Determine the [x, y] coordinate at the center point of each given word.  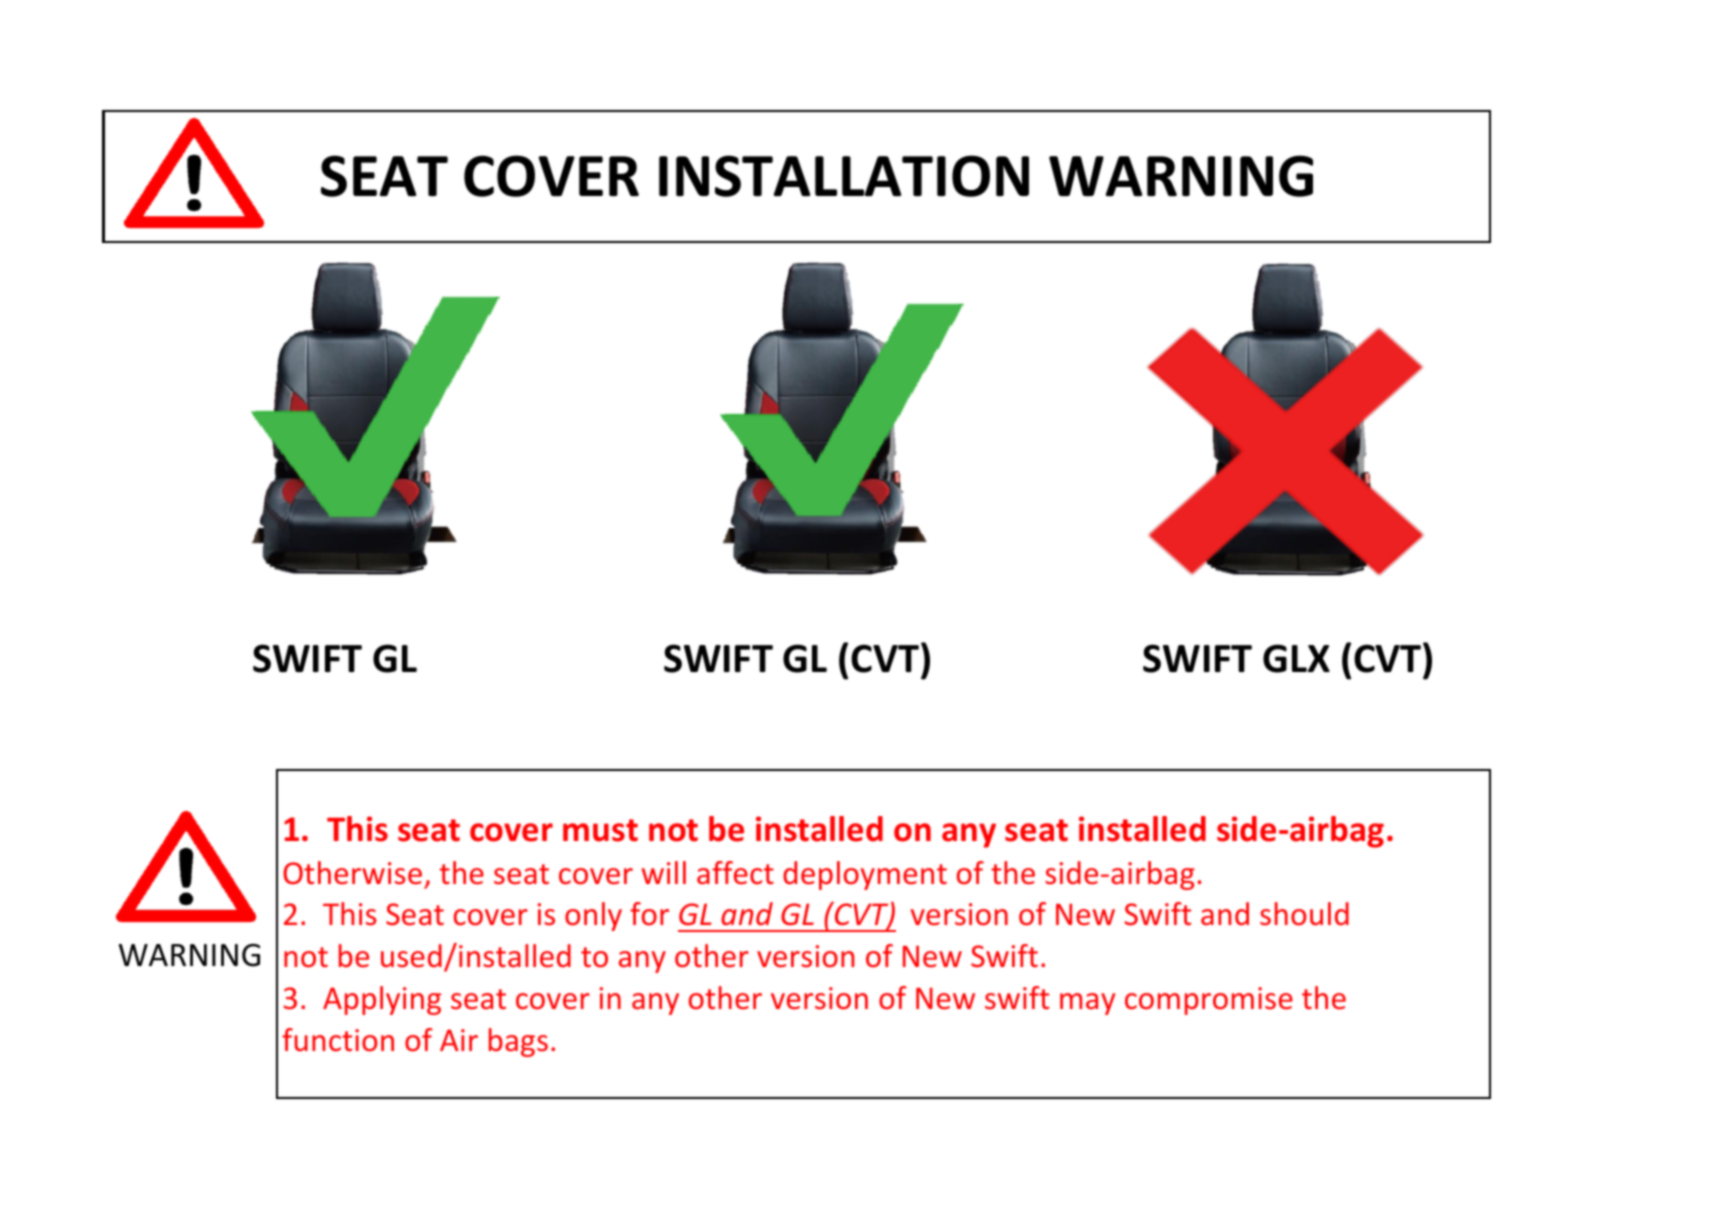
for [649, 913]
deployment [865, 875]
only [593, 916]
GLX [1296, 658]
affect [735, 873]
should [1304, 914]
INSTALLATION [844, 176]
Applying [382, 1000]
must [600, 830]
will [664, 872]
